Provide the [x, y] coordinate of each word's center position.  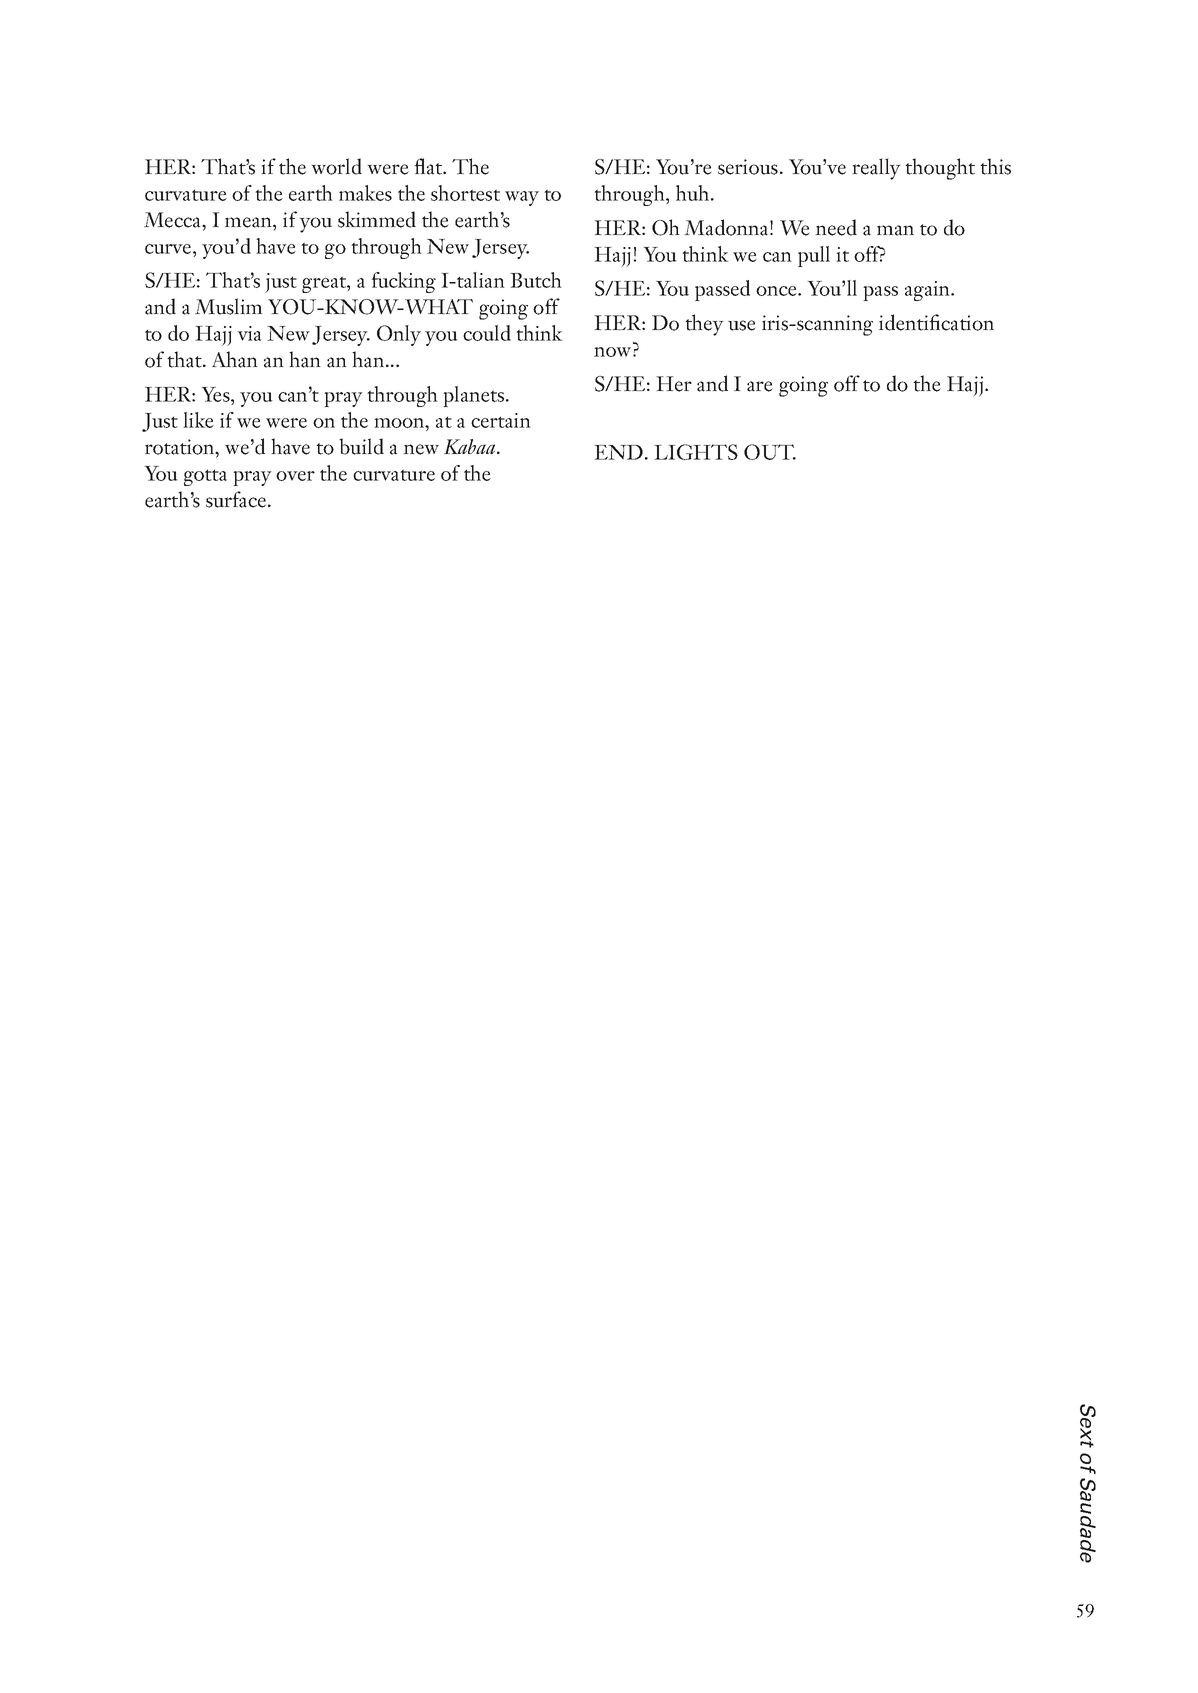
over [295, 476]
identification [936, 322]
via [249, 333]
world [336, 166]
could [487, 333]
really [876, 169]
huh [694, 193]
